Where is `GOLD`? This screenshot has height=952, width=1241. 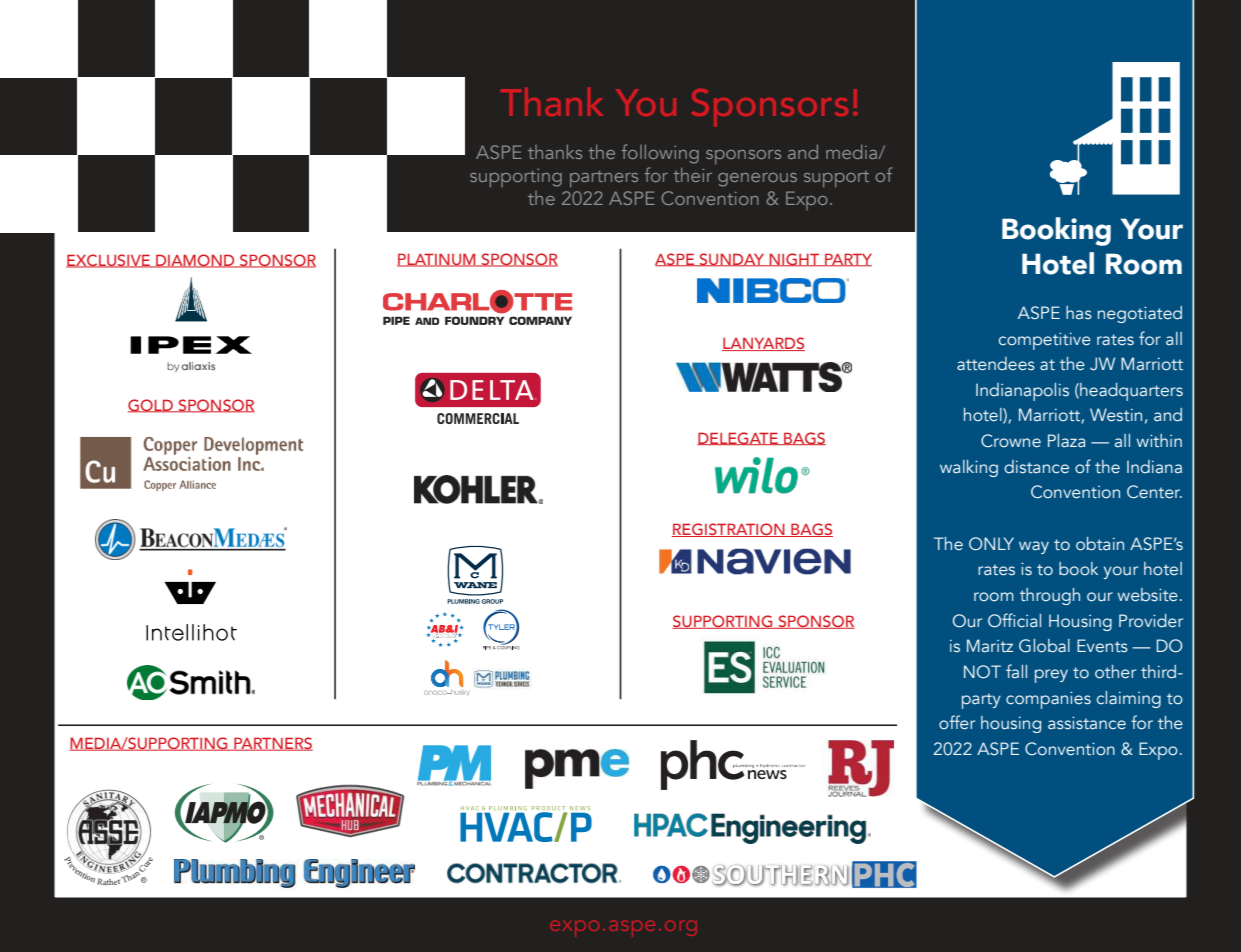 GOLD is located at coordinates (151, 406).
